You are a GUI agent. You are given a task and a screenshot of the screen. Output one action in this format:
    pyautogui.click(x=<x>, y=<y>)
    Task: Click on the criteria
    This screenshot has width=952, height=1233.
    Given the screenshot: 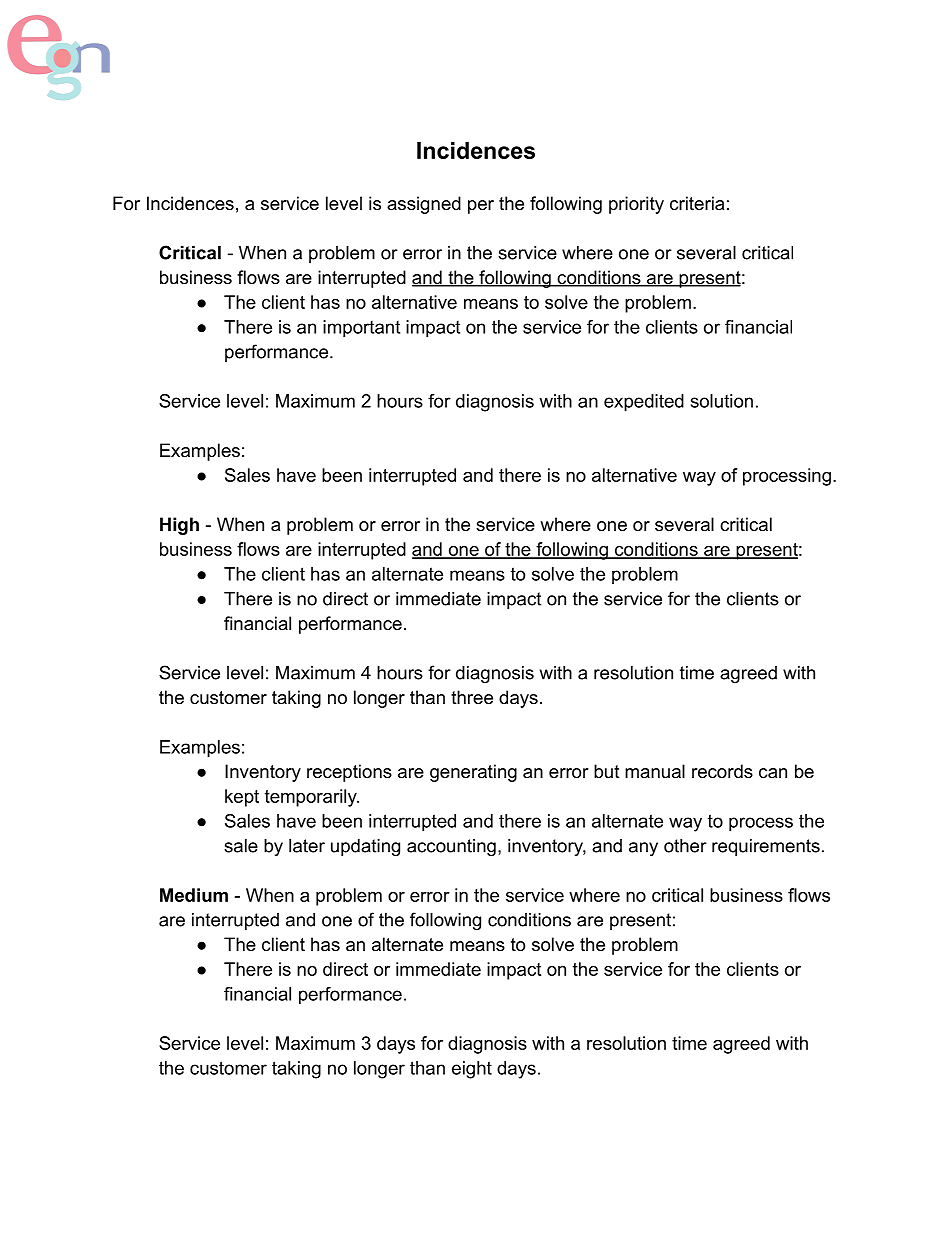 What is the action you would take?
    pyautogui.click(x=697, y=203)
